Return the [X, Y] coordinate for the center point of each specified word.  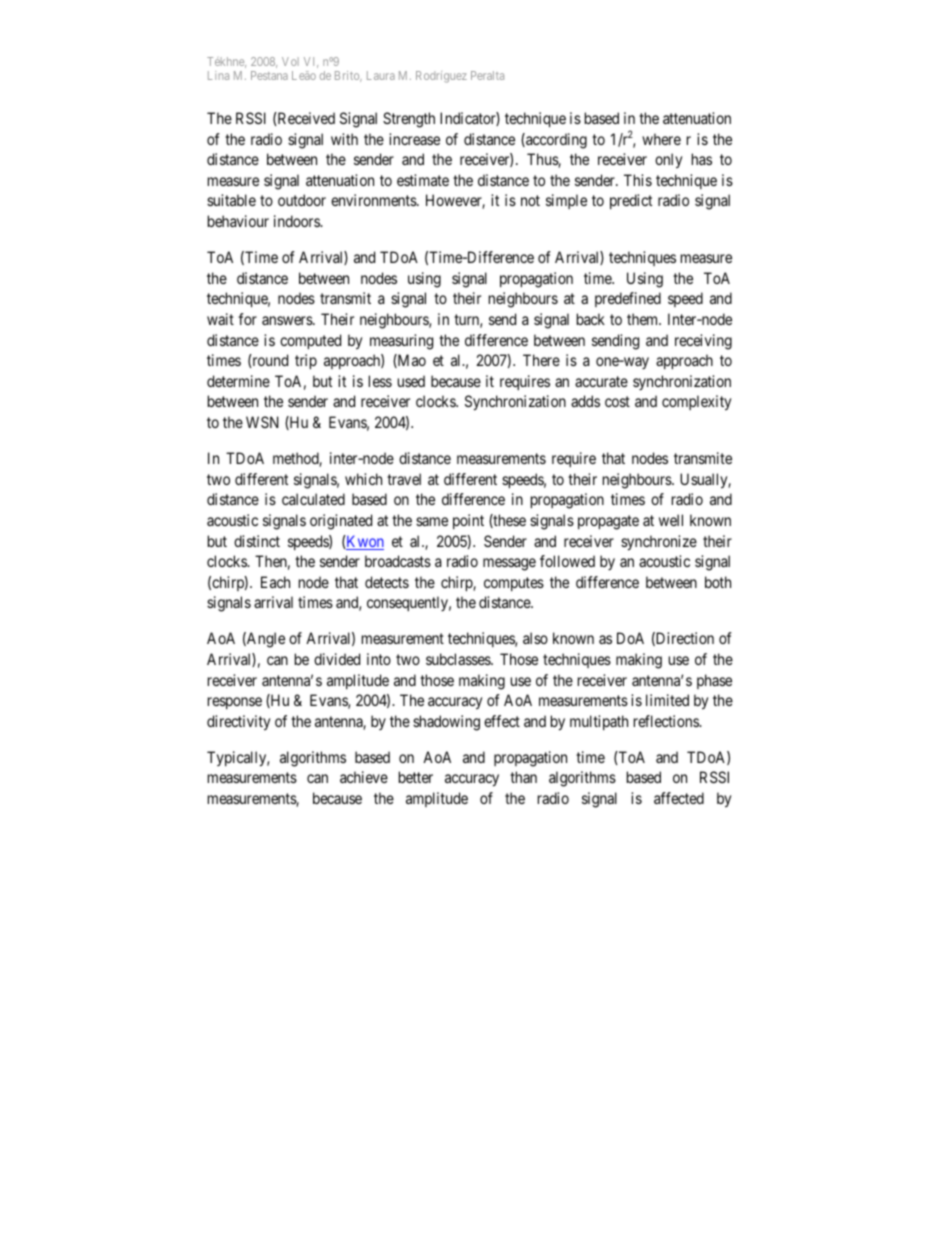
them [644, 319]
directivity [238, 723]
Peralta [487, 75]
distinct [257, 541]
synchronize [659, 543]
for [247, 319]
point [468, 521]
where [661, 139]
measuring [401, 342]
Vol [290, 61]
